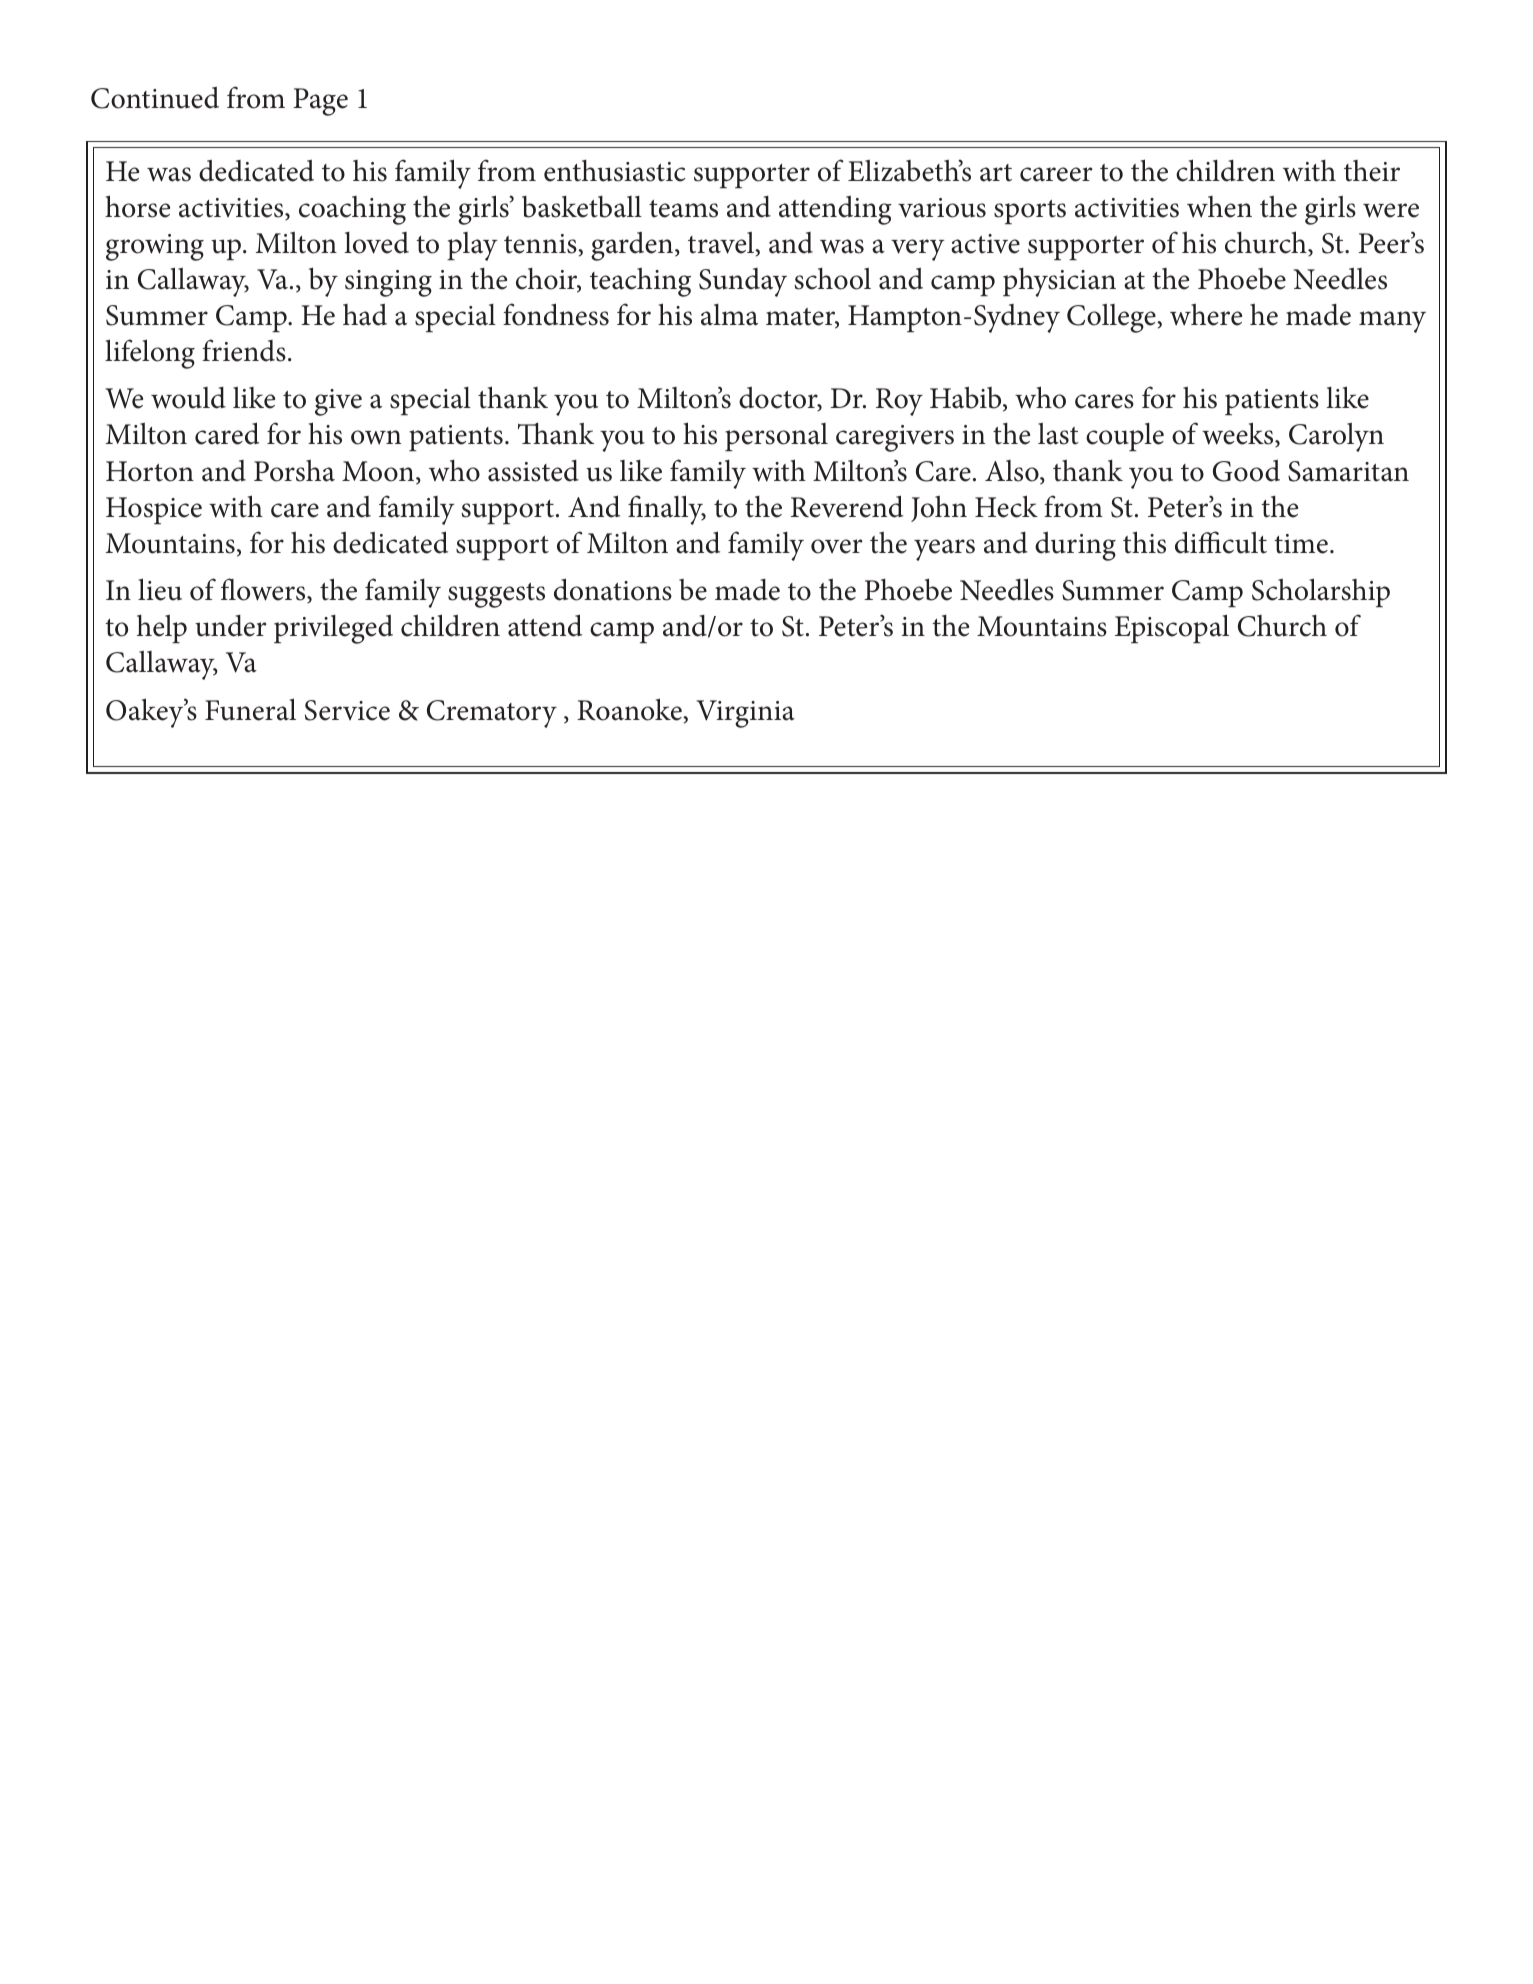  I want to click on flowers, so click(264, 590).
